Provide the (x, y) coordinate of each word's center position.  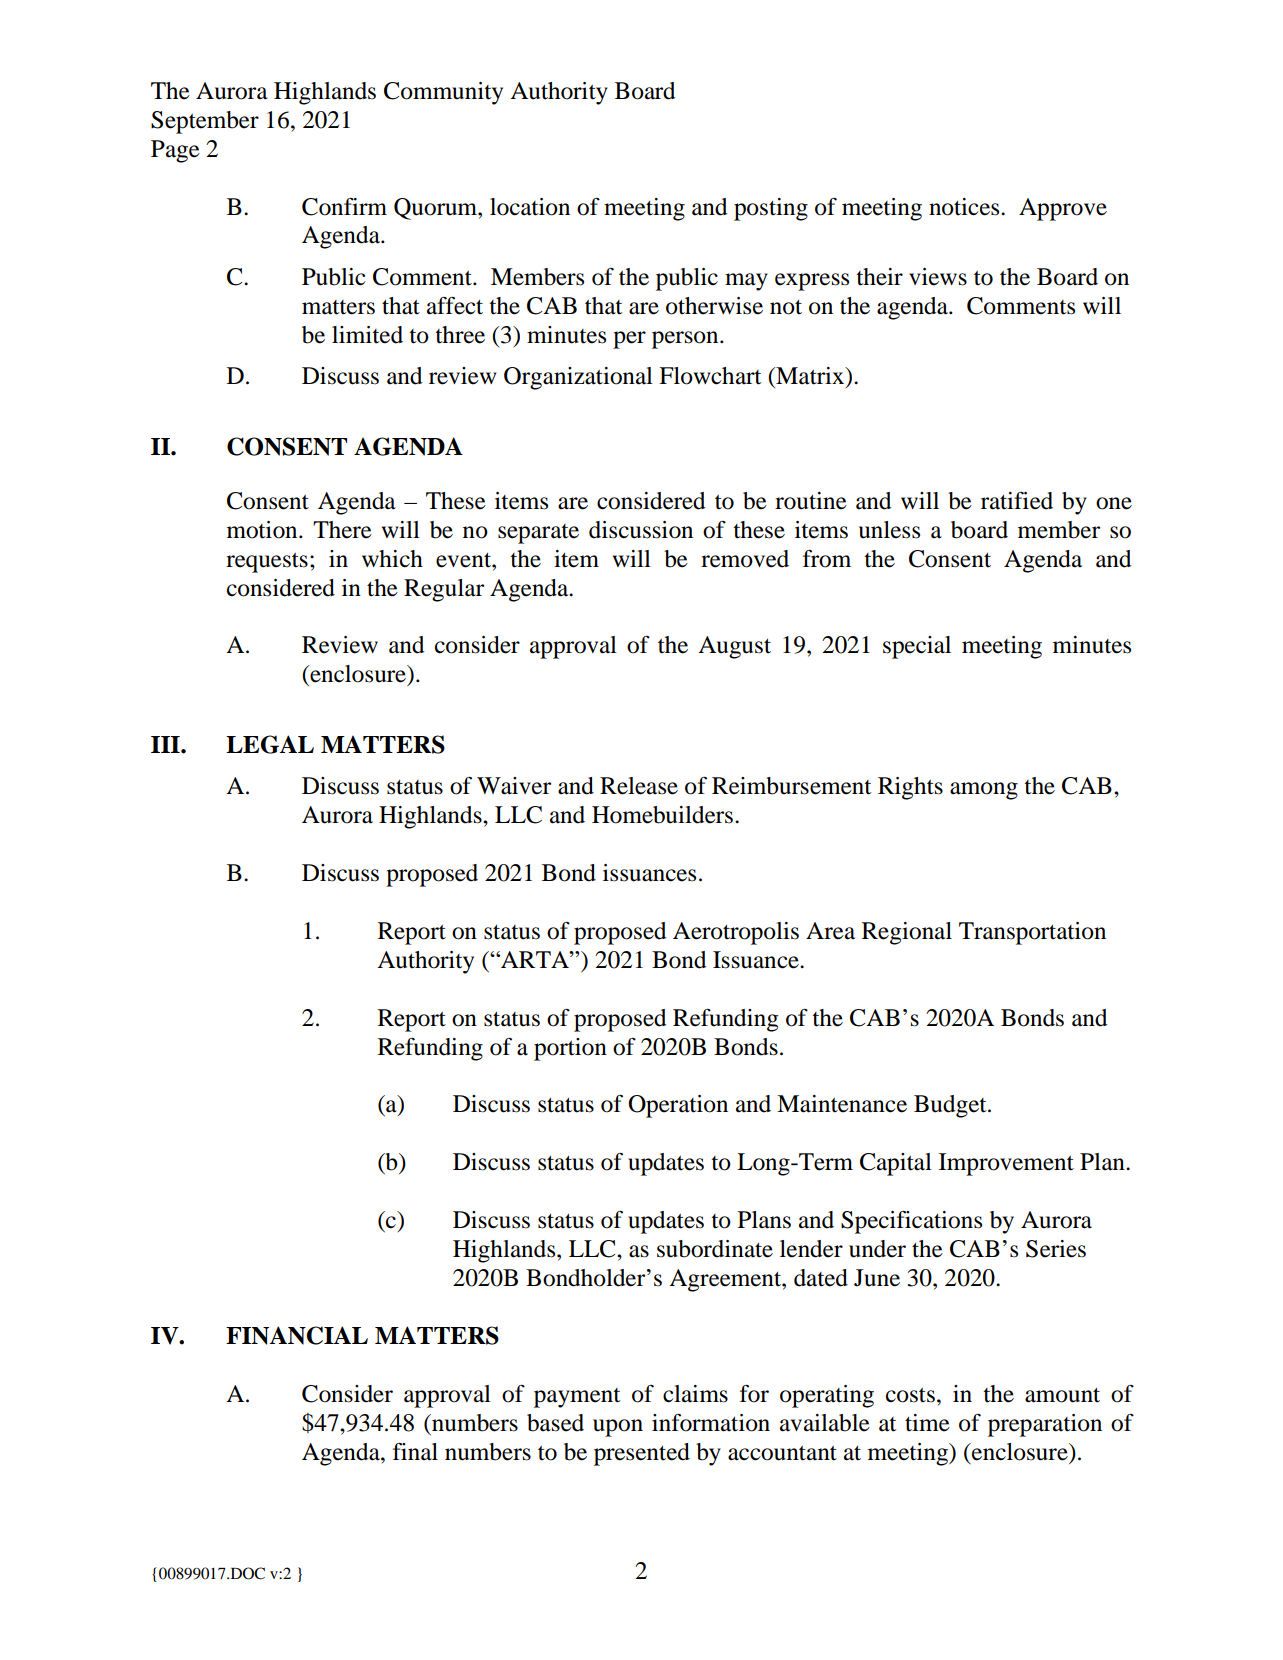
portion (570, 1049)
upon (618, 1428)
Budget (951, 1106)
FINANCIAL (297, 1335)
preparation (1045, 1425)
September (205, 122)
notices (965, 207)
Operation (678, 1106)
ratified (1017, 501)
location (530, 207)
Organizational (578, 378)
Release (639, 786)
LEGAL (270, 744)
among (984, 791)
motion (263, 530)
